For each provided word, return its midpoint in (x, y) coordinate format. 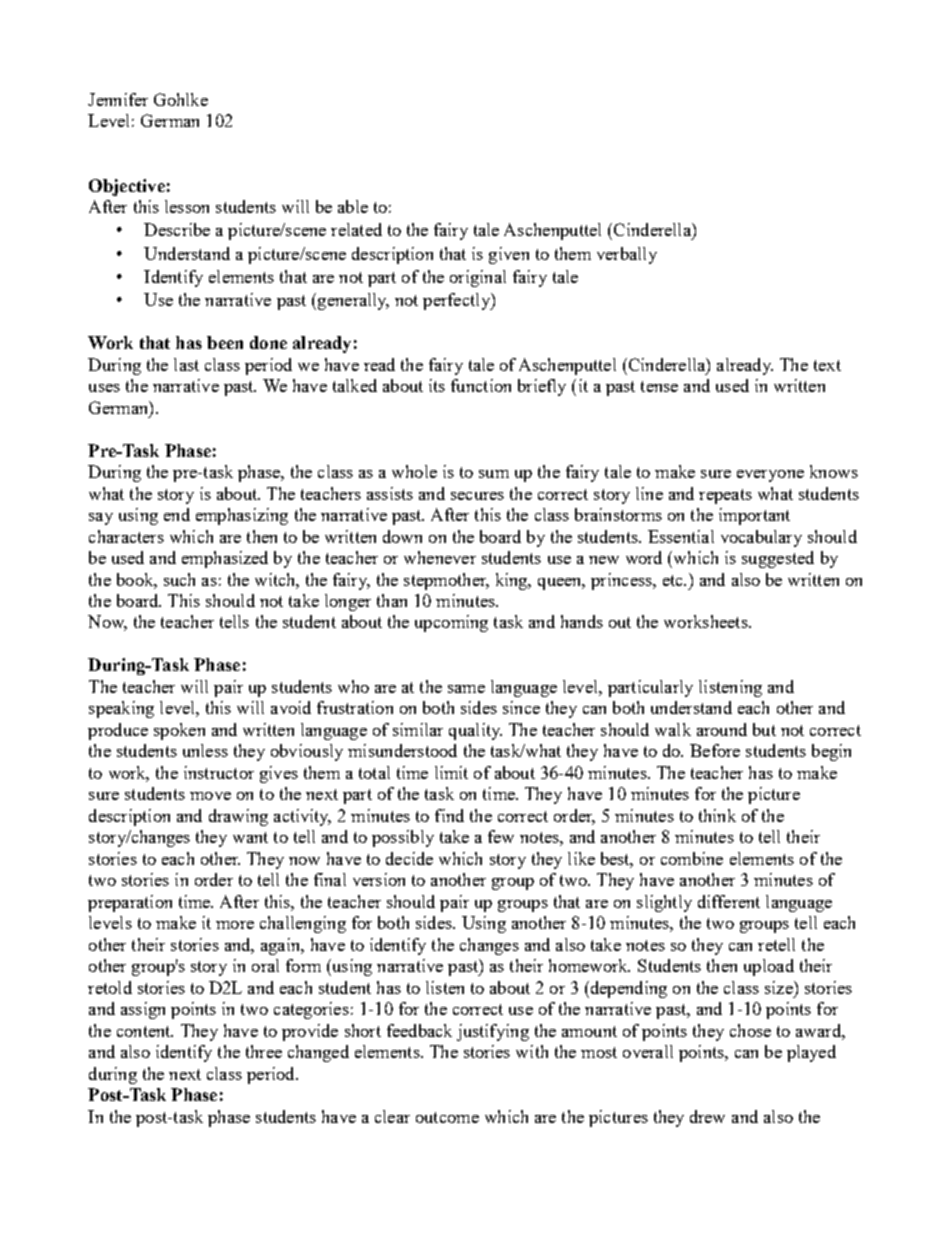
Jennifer (118, 99)
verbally (627, 255)
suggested (778, 559)
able (353, 206)
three (264, 1051)
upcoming (451, 623)
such (179, 579)
